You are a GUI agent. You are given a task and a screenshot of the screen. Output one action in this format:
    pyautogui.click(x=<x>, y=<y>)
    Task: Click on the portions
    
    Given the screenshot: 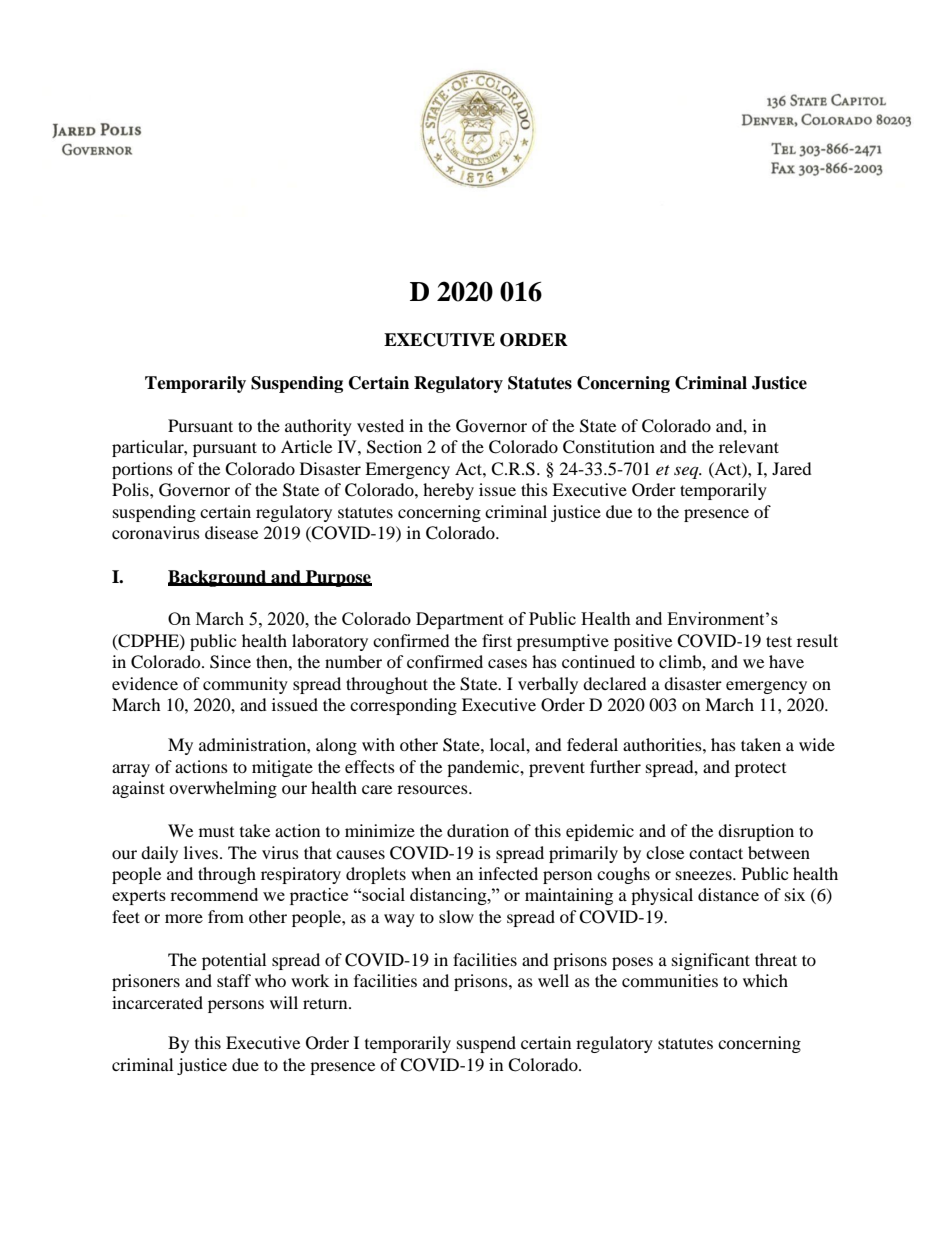 What is the action you would take?
    pyautogui.click(x=142, y=470)
